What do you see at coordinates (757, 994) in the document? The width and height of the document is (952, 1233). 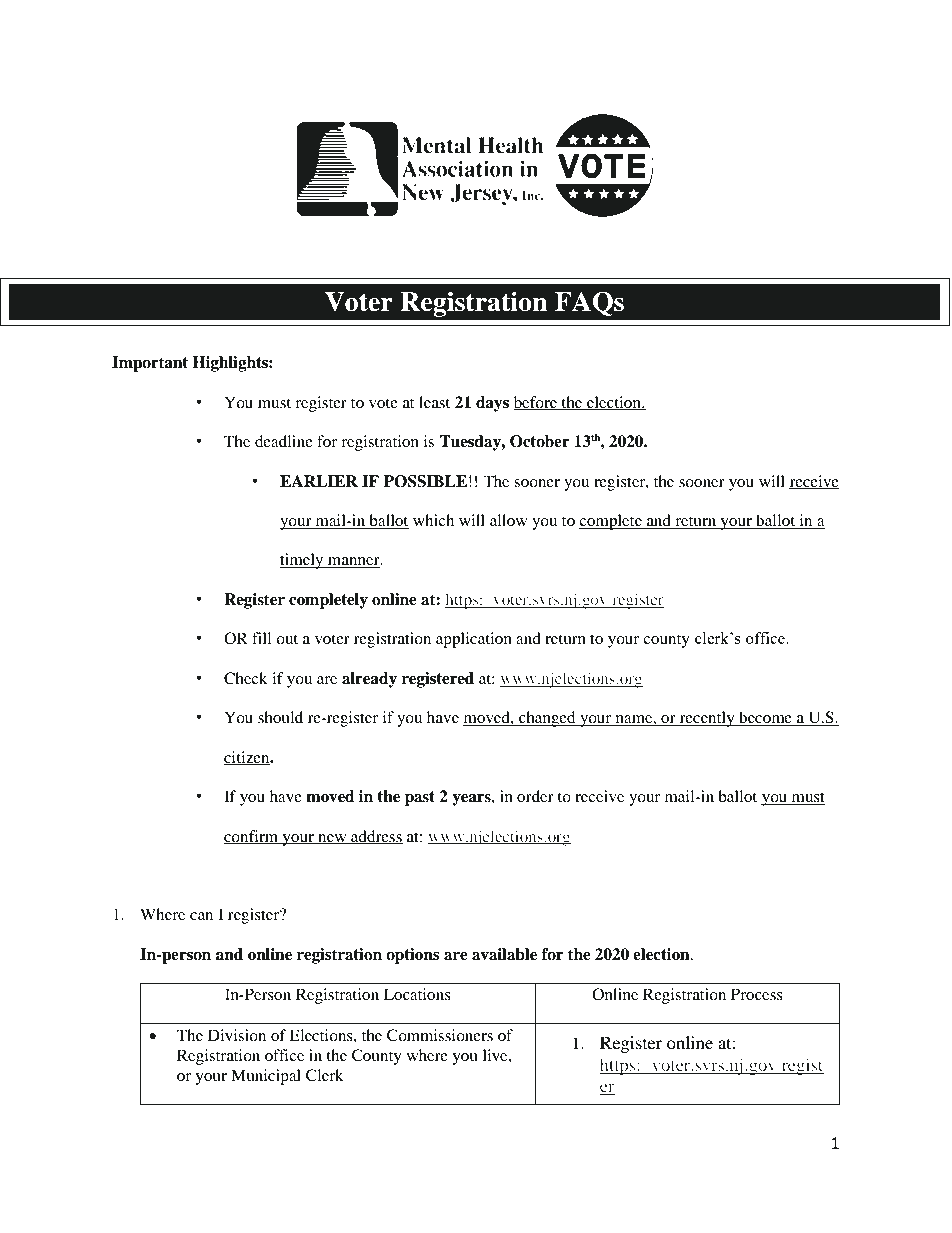 I see `Process` at bounding box center [757, 994].
